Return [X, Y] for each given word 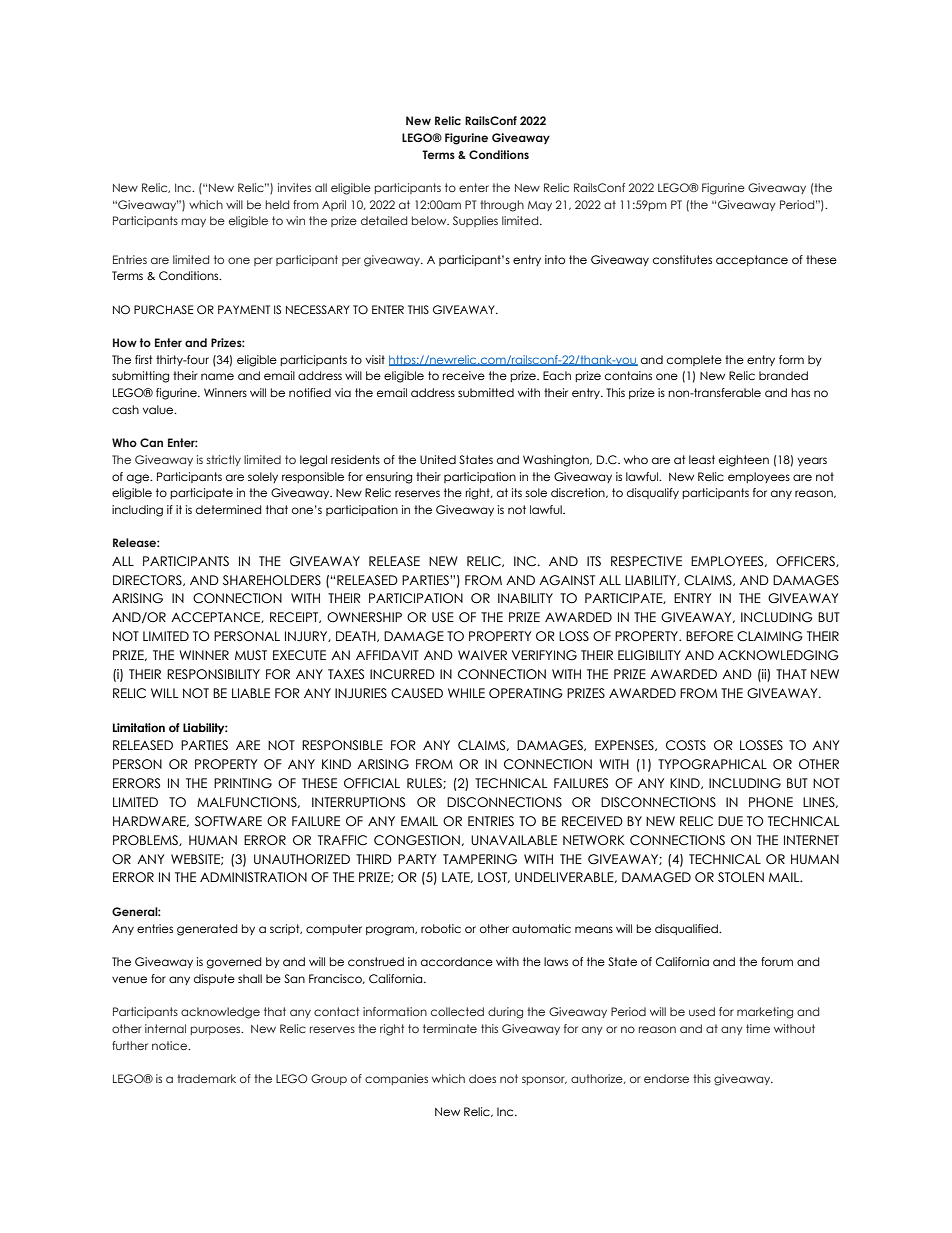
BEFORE [709, 636]
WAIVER [482, 655]
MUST [251, 655]
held [277, 204]
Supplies [475, 221]
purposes [217, 1030]
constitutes [682, 259]
